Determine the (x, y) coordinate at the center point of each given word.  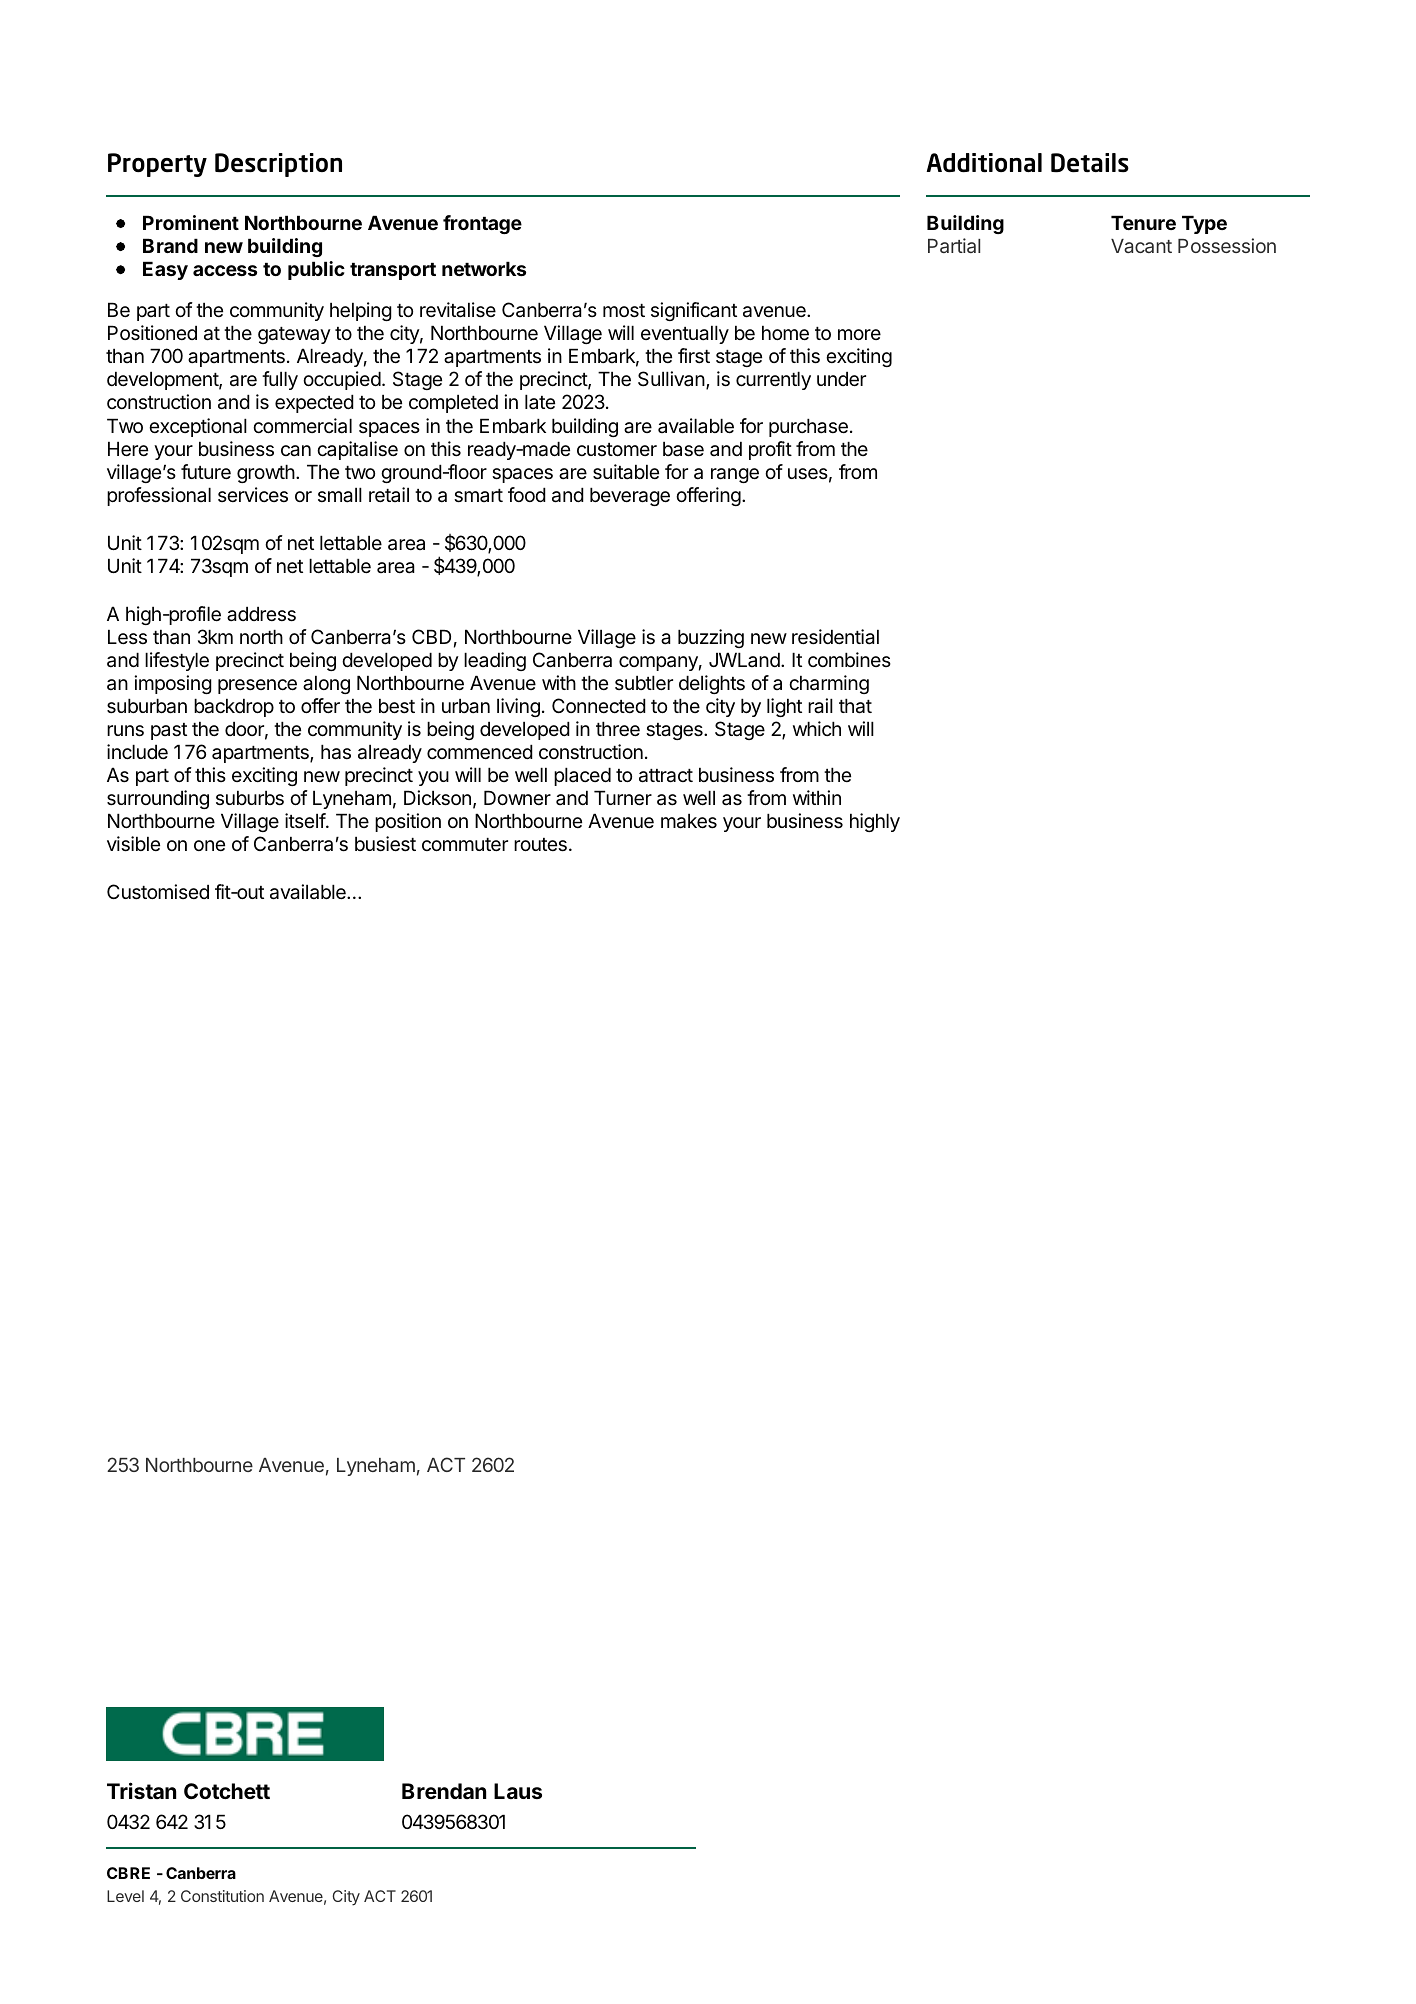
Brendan (444, 1791)
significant (694, 311)
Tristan (141, 1790)
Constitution (222, 1896)
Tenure (1143, 222)
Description (278, 165)
